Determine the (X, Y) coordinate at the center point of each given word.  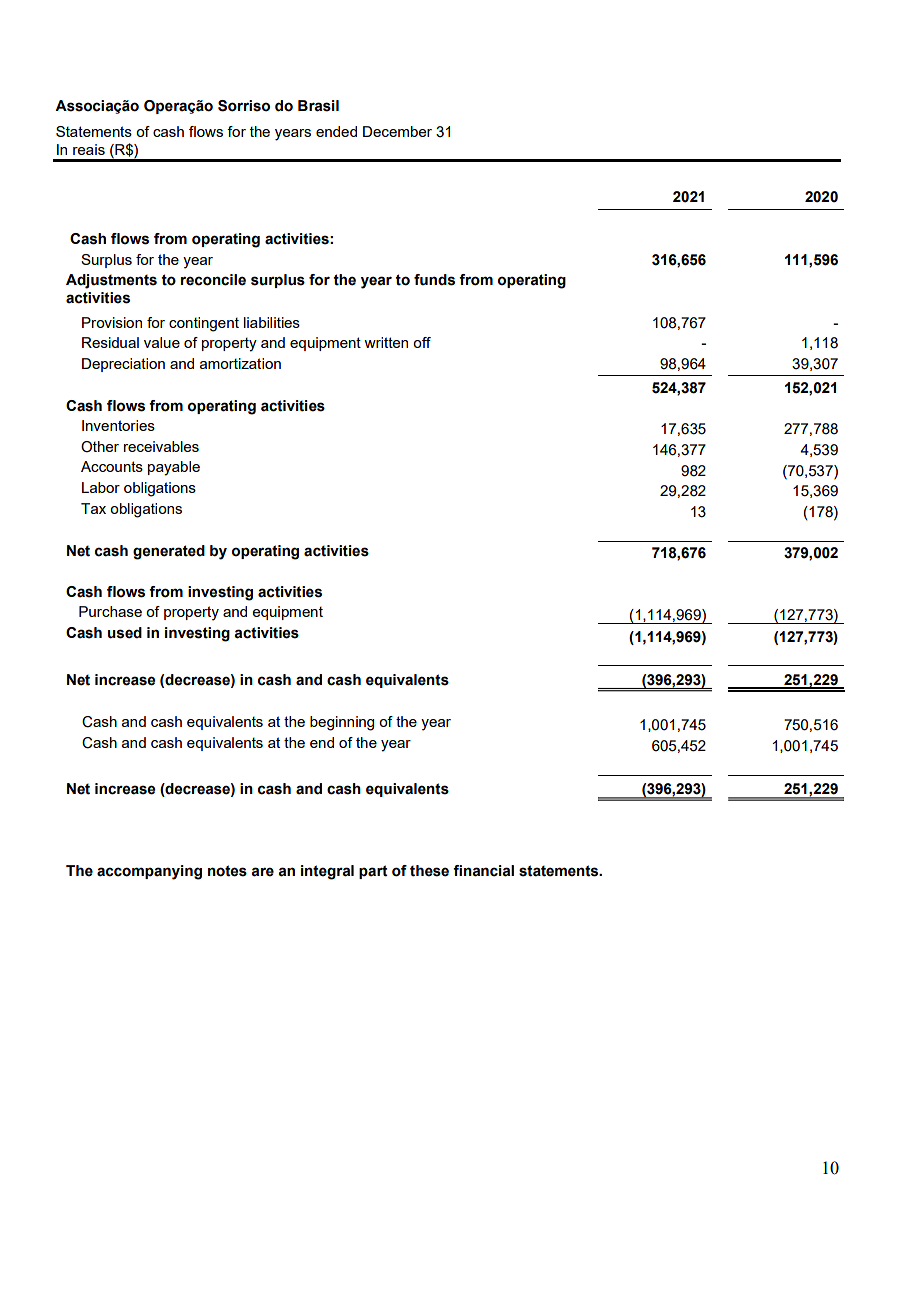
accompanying (149, 872)
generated (169, 552)
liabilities (272, 322)
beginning (342, 723)
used (125, 633)
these (429, 871)
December (397, 131)
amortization (240, 363)
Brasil (318, 106)
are (262, 872)
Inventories (118, 425)
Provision (112, 322)
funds (434, 280)
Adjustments (111, 281)
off (422, 342)
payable (174, 468)
